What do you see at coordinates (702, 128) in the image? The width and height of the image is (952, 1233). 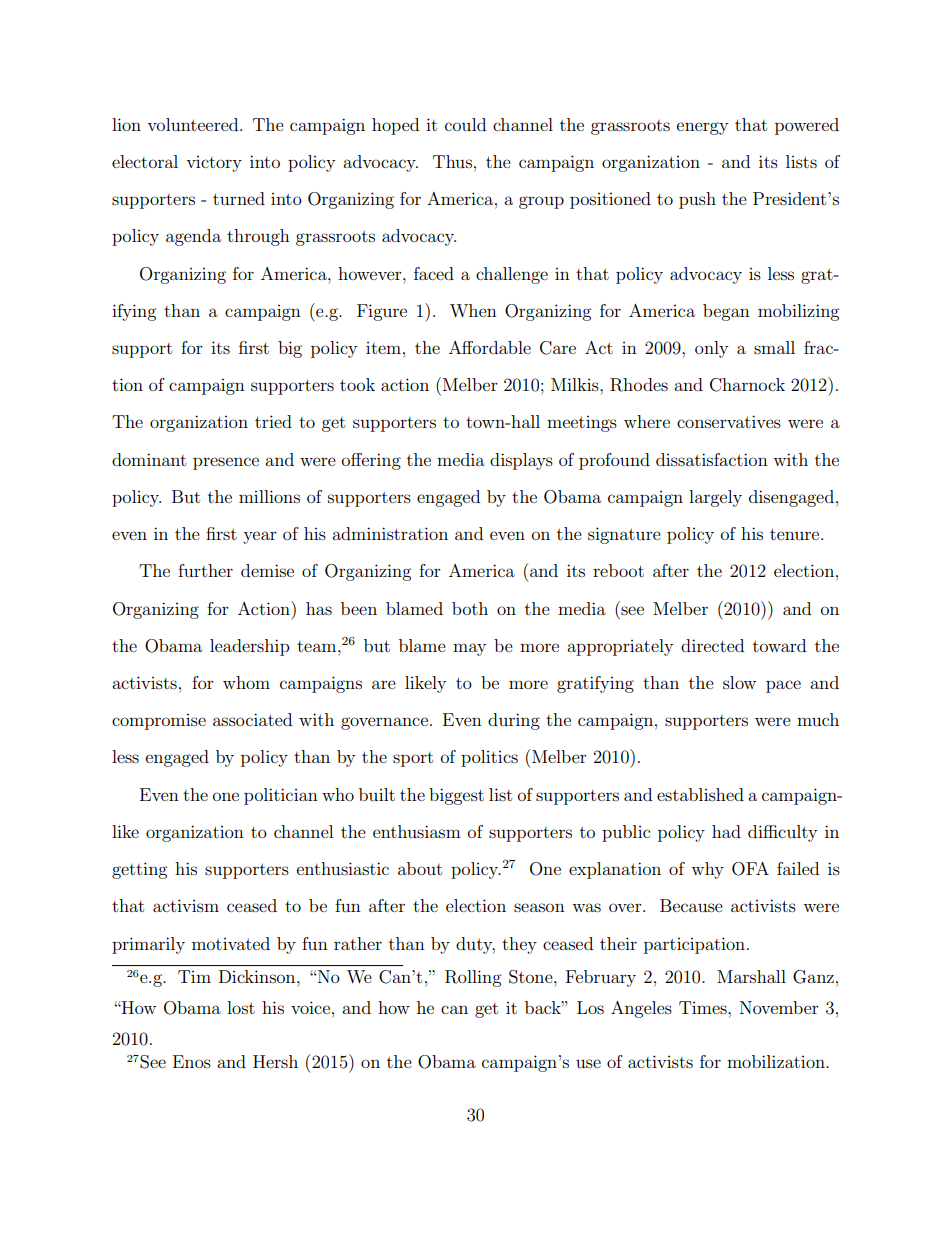 I see `energy` at bounding box center [702, 128].
